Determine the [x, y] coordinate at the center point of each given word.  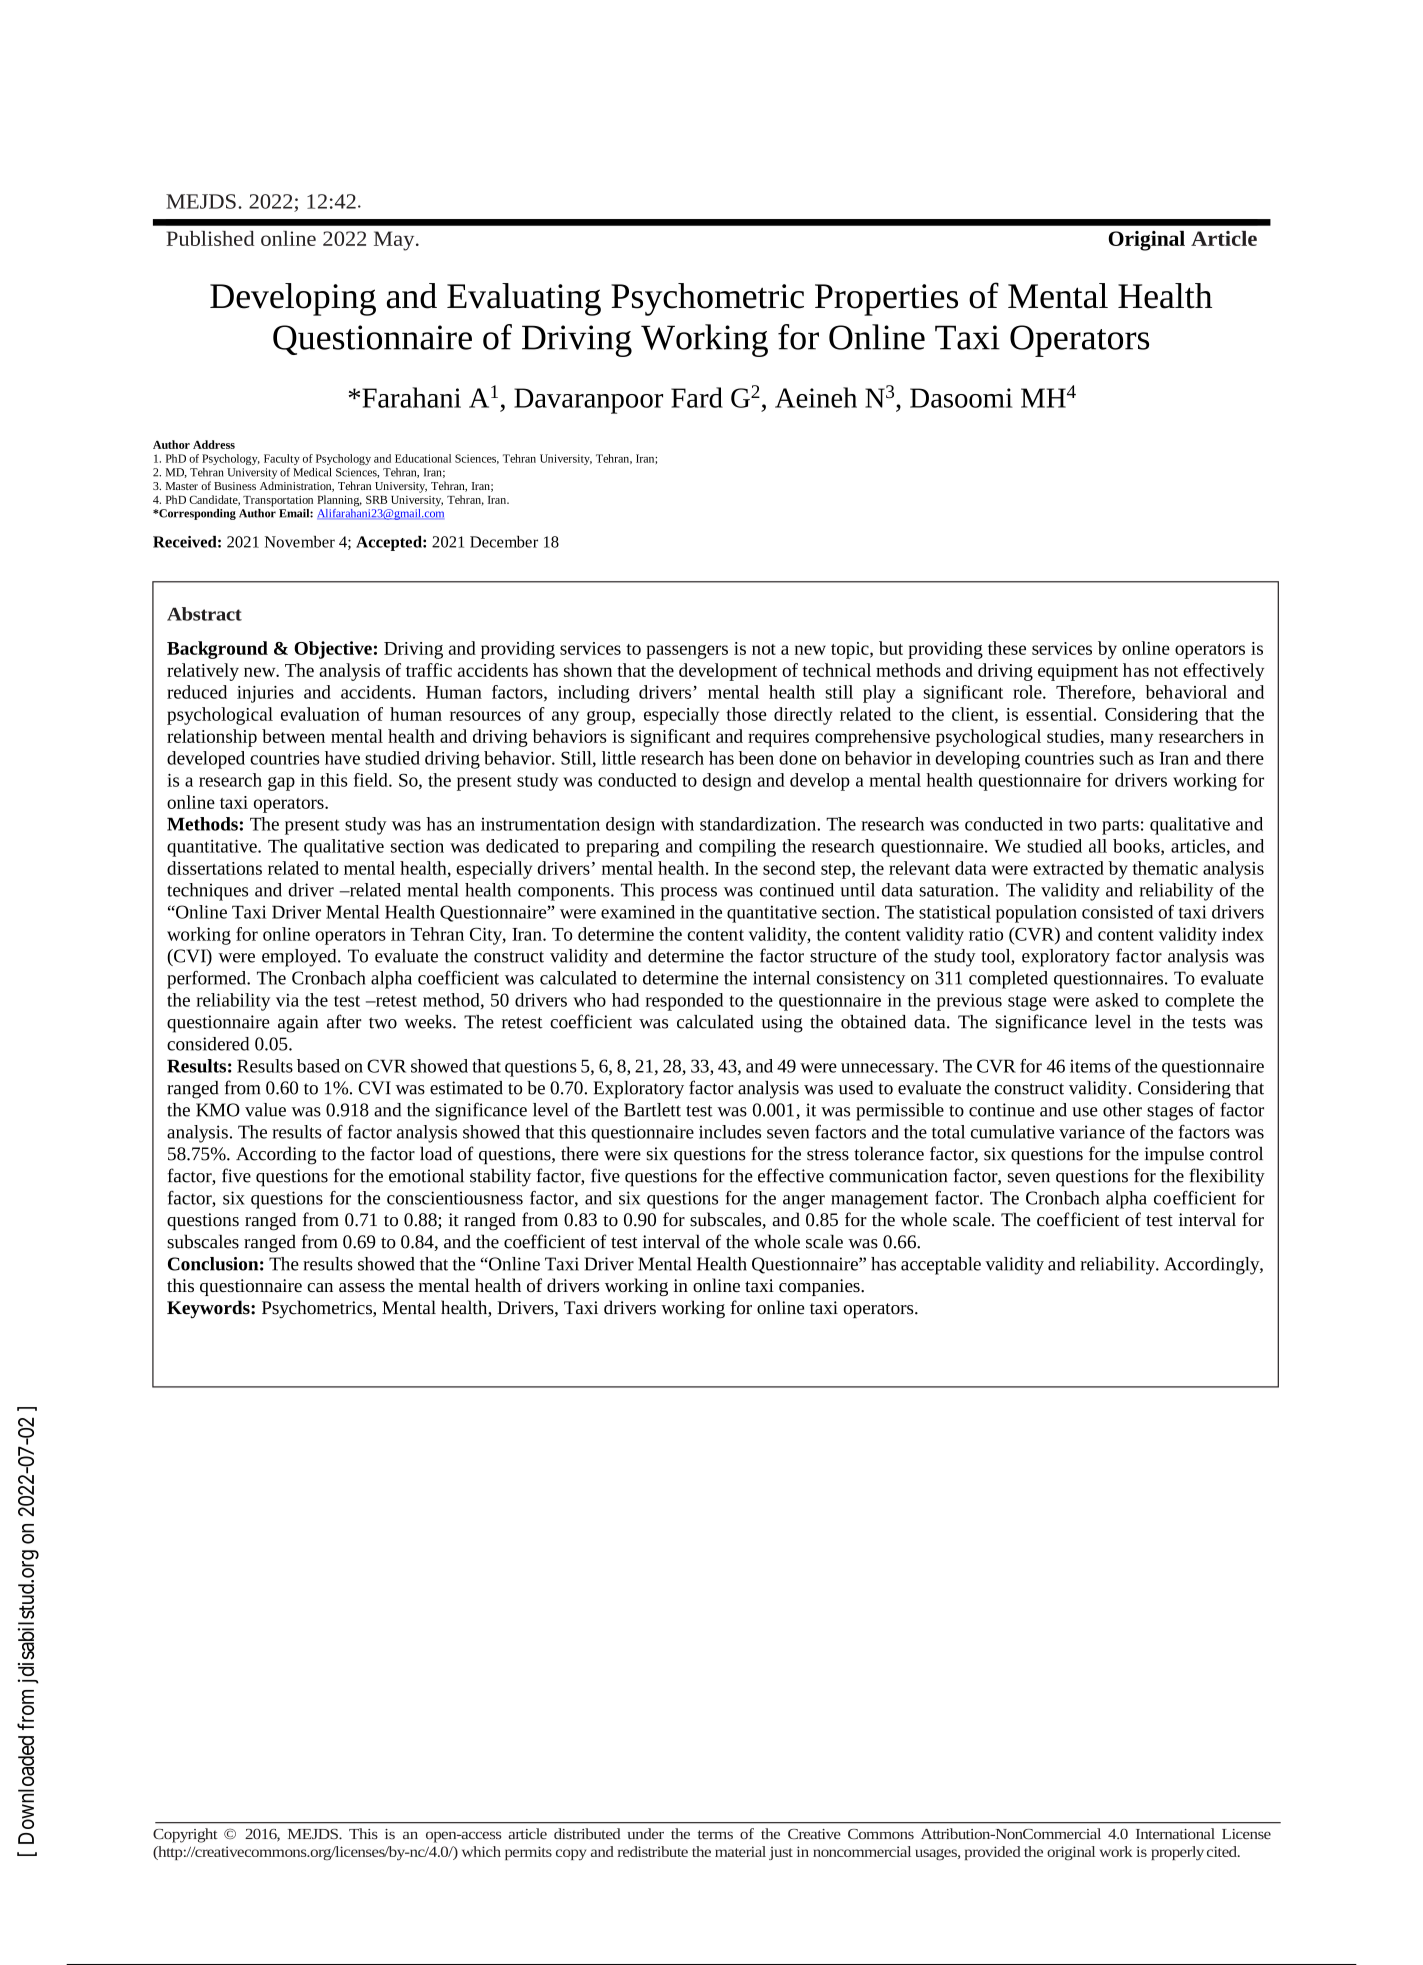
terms [715, 1834]
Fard [697, 397]
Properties [886, 300]
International [1175, 1833]
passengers [687, 652]
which [481, 1851]
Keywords [209, 1309]
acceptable [941, 1266]
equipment [1078, 672]
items [1090, 1066]
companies [820, 1287]
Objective [333, 650]
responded [684, 1002]
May [395, 241]
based [318, 1066]
